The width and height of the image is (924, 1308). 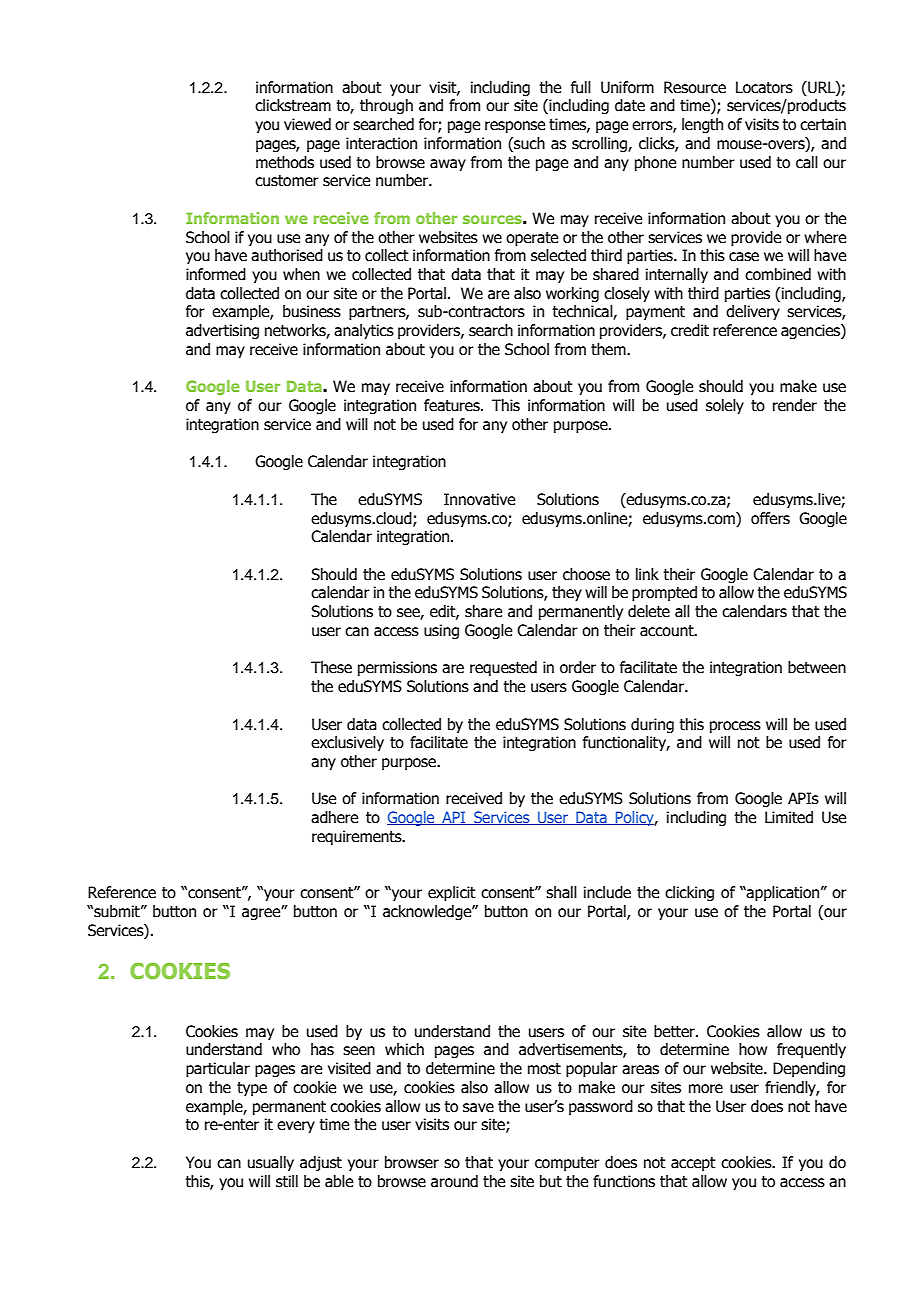 I want to click on response, so click(x=515, y=127).
